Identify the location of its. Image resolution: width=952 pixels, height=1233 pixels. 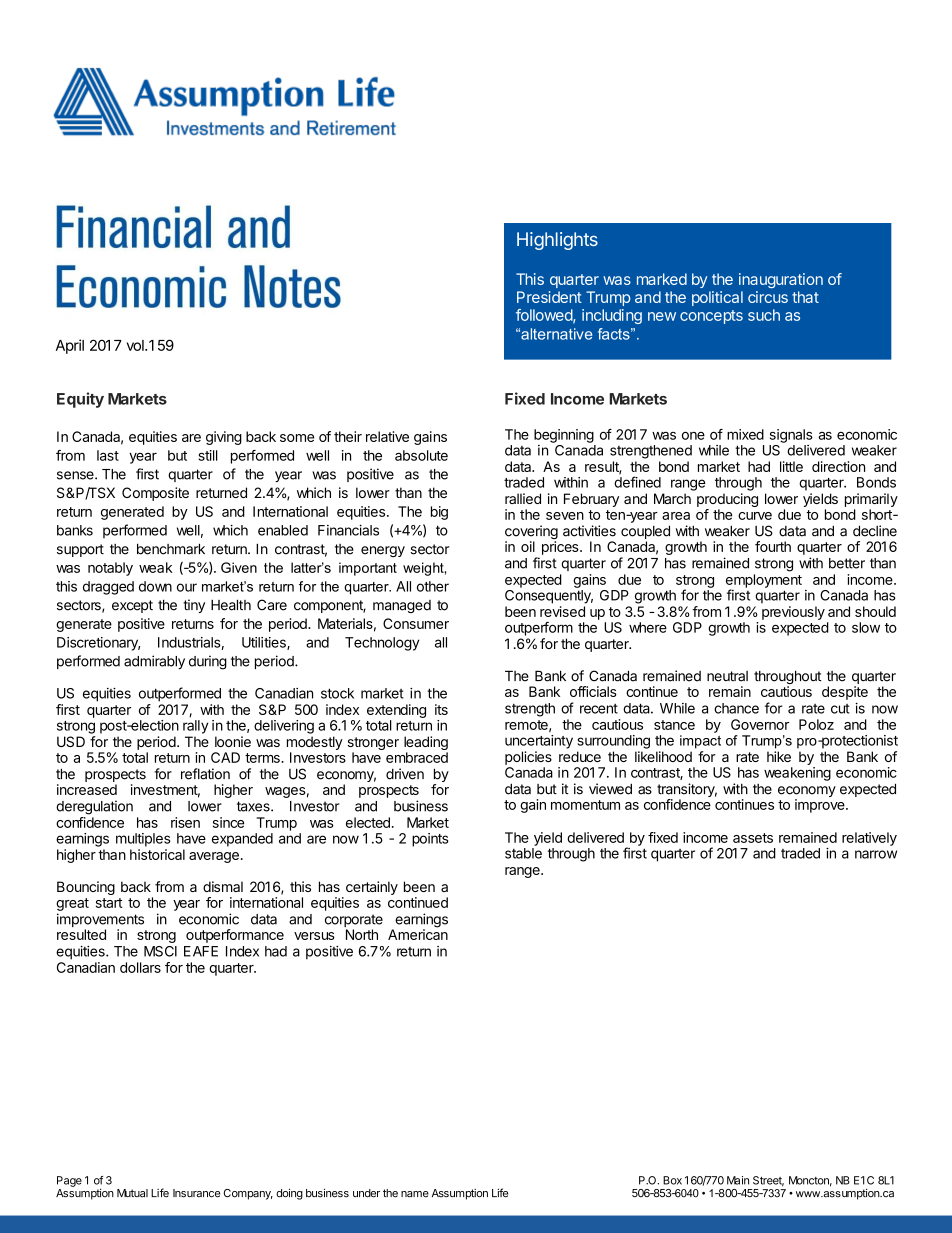
(441, 709).
